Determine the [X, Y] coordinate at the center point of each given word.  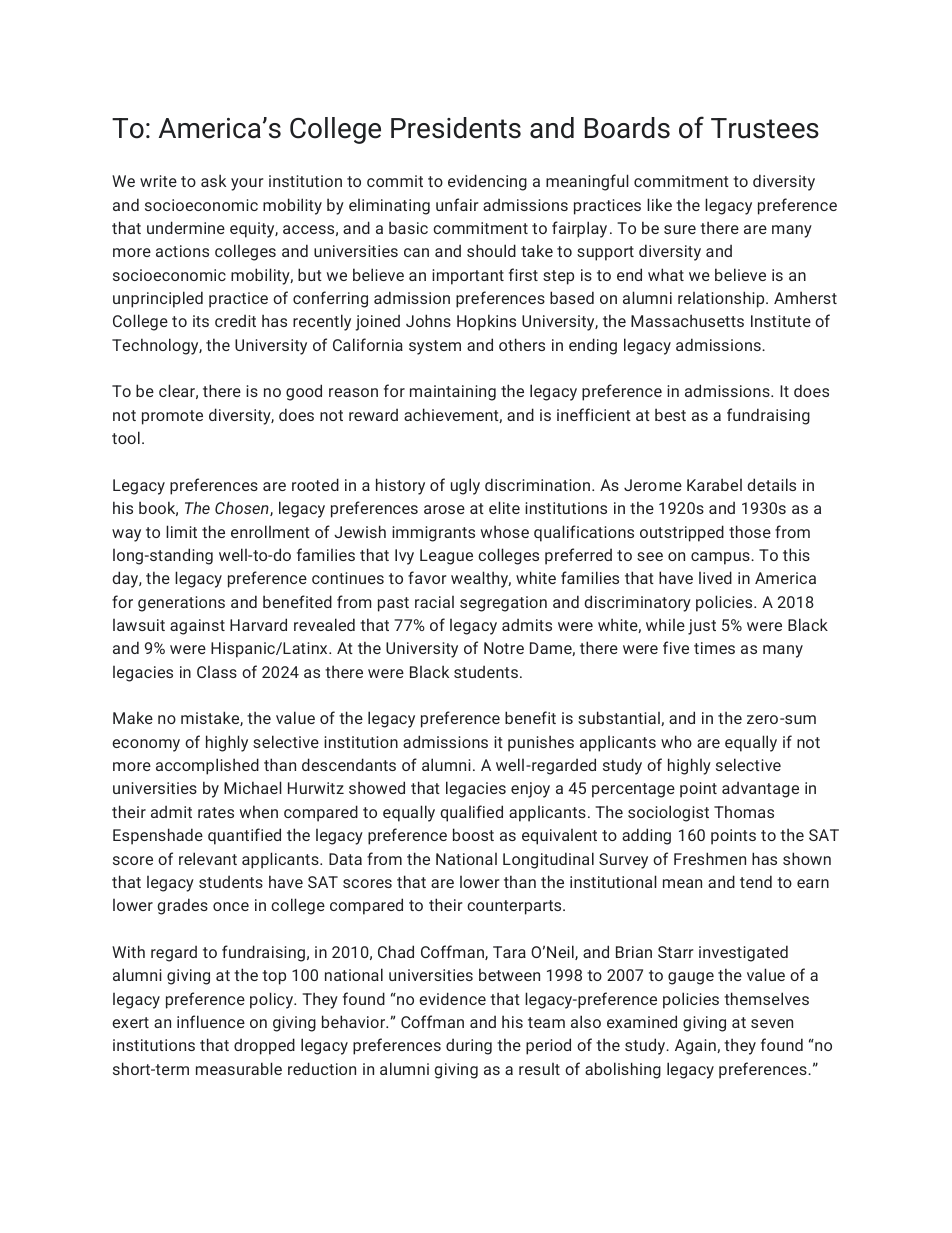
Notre [504, 648]
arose [444, 509]
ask [213, 180]
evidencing [487, 182]
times [714, 648]
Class [217, 672]
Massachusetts [687, 320]
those [750, 531]
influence [211, 1021]
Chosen [243, 508]
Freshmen [710, 858]
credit [235, 321]
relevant [208, 858]
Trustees [765, 128]
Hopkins [486, 322]
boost [473, 834]
